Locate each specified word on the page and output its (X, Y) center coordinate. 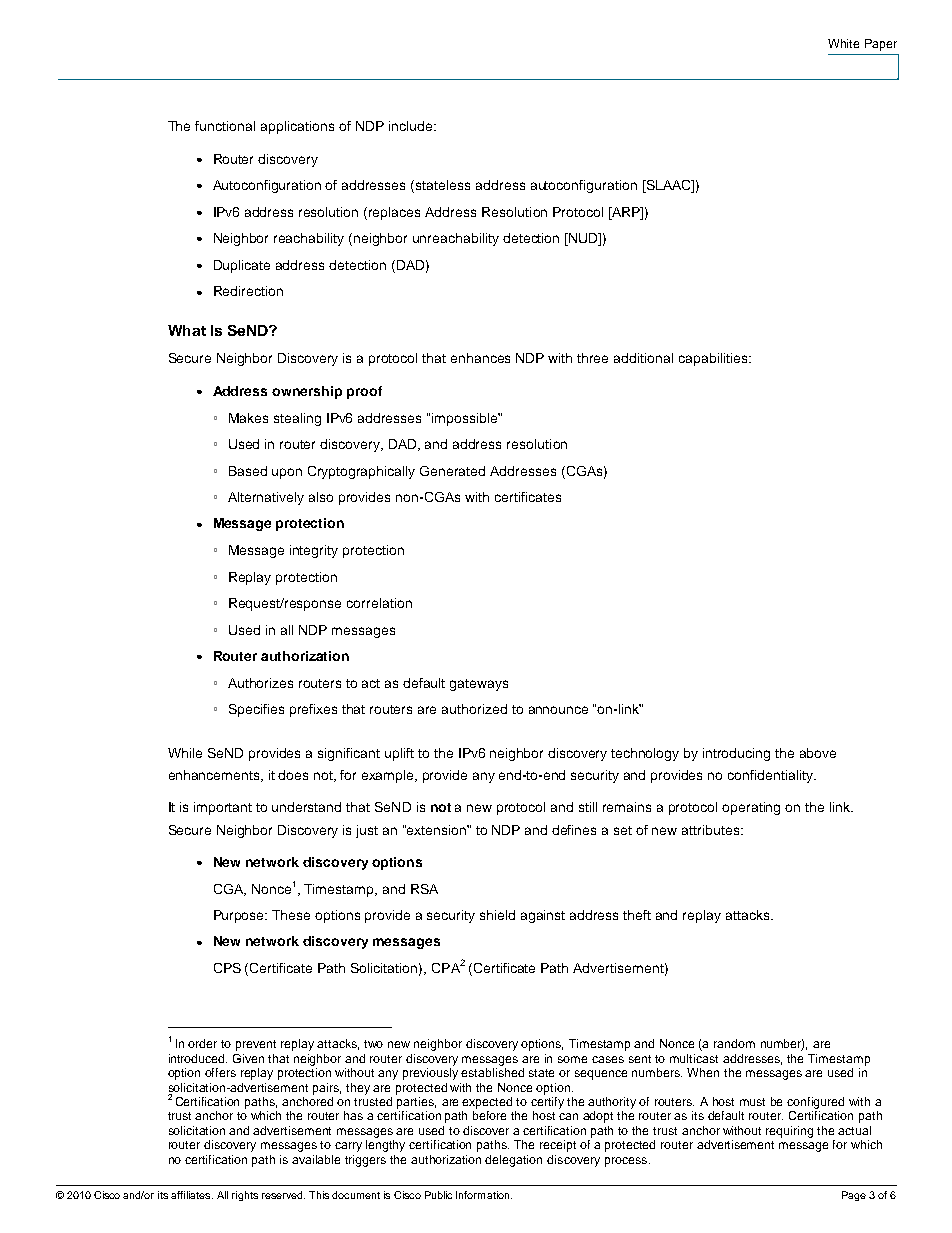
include (412, 126)
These (291, 915)
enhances (480, 358)
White (843, 43)
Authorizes (260, 683)
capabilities (714, 359)
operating (751, 808)
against (543, 916)
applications (297, 127)
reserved (283, 1195)
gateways (479, 685)
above (818, 753)
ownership (307, 392)
